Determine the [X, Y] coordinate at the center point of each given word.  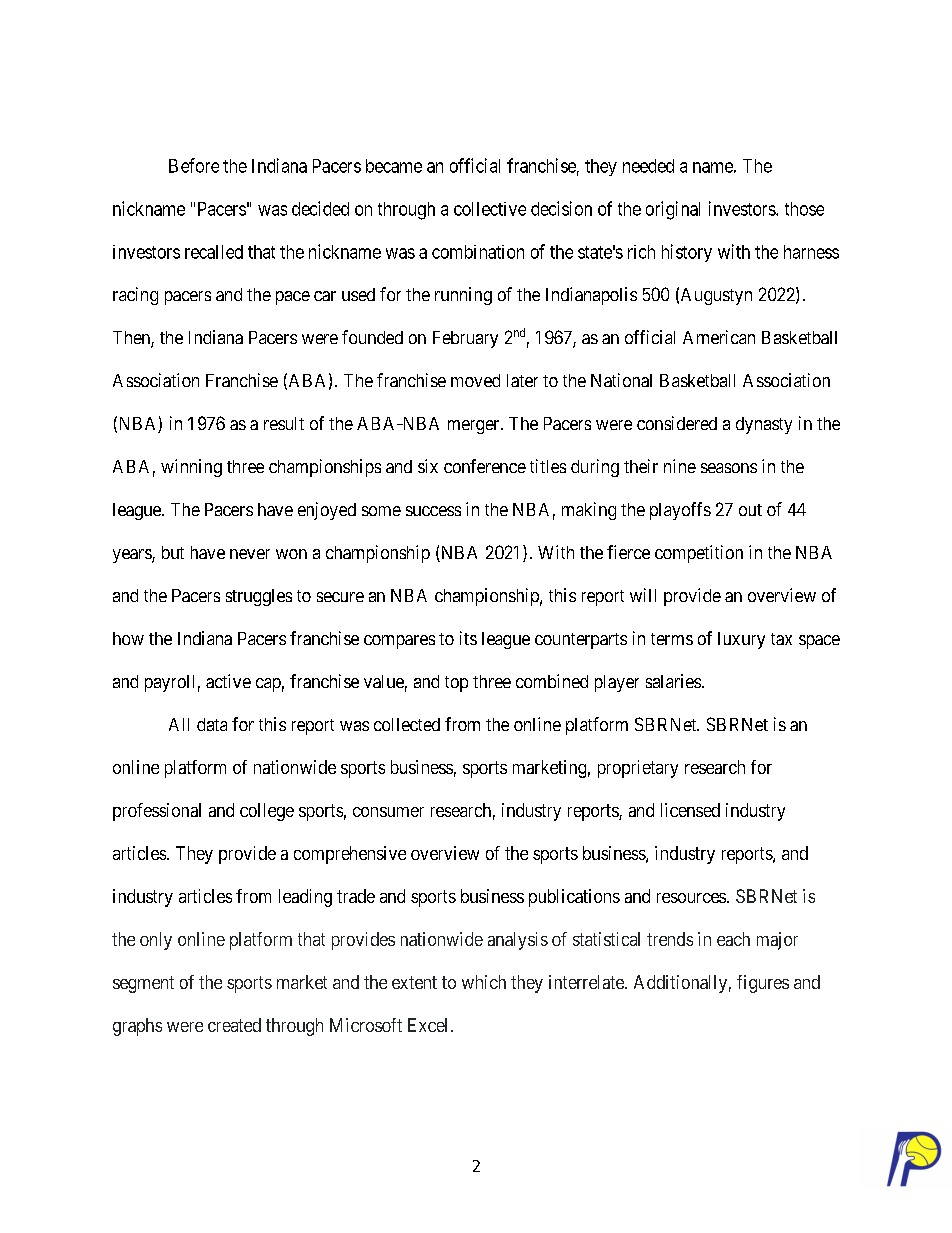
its [468, 638]
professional [157, 812]
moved [475, 380]
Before [194, 165]
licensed [690, 810]
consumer [388, 812]
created [234, 1025]
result [284, 423]
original [673, 210]
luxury [741, 640]
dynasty [764, 425]
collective [490, 209]
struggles [259, 597]
